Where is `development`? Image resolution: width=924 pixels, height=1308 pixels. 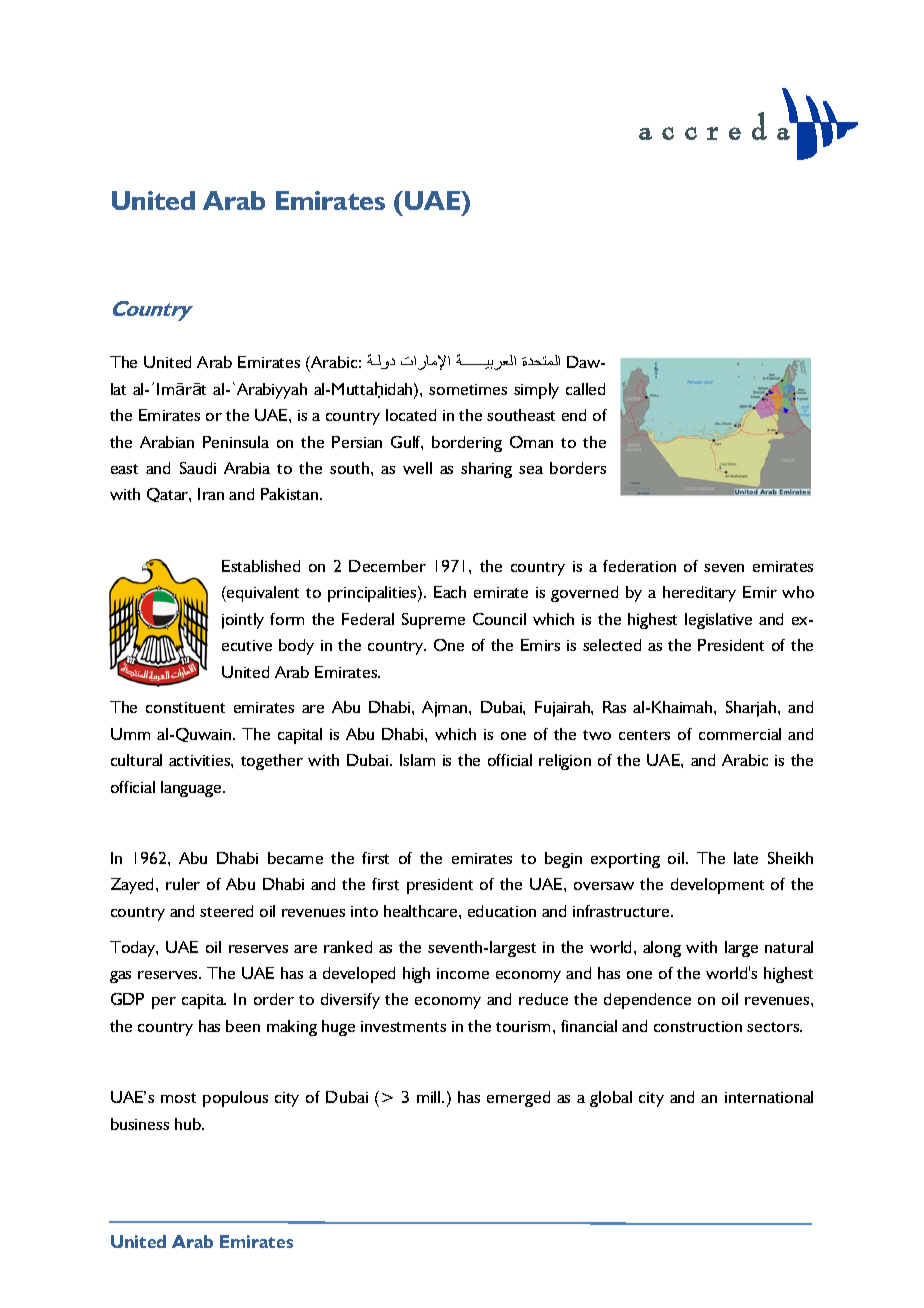
development is located at coordinates (717, 886).
